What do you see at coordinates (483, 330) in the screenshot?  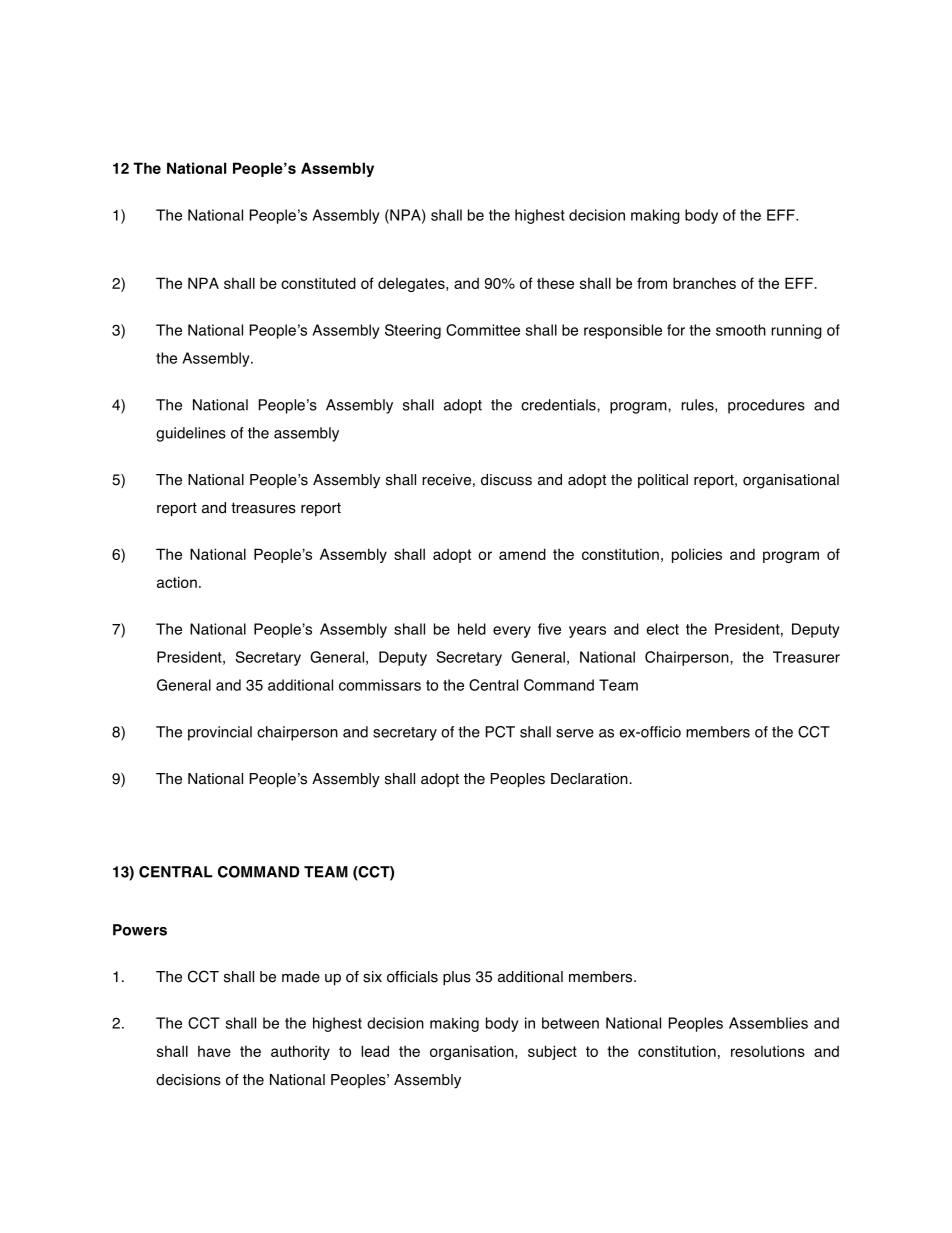 I see `Committee` at bounding box center [483, 330].
